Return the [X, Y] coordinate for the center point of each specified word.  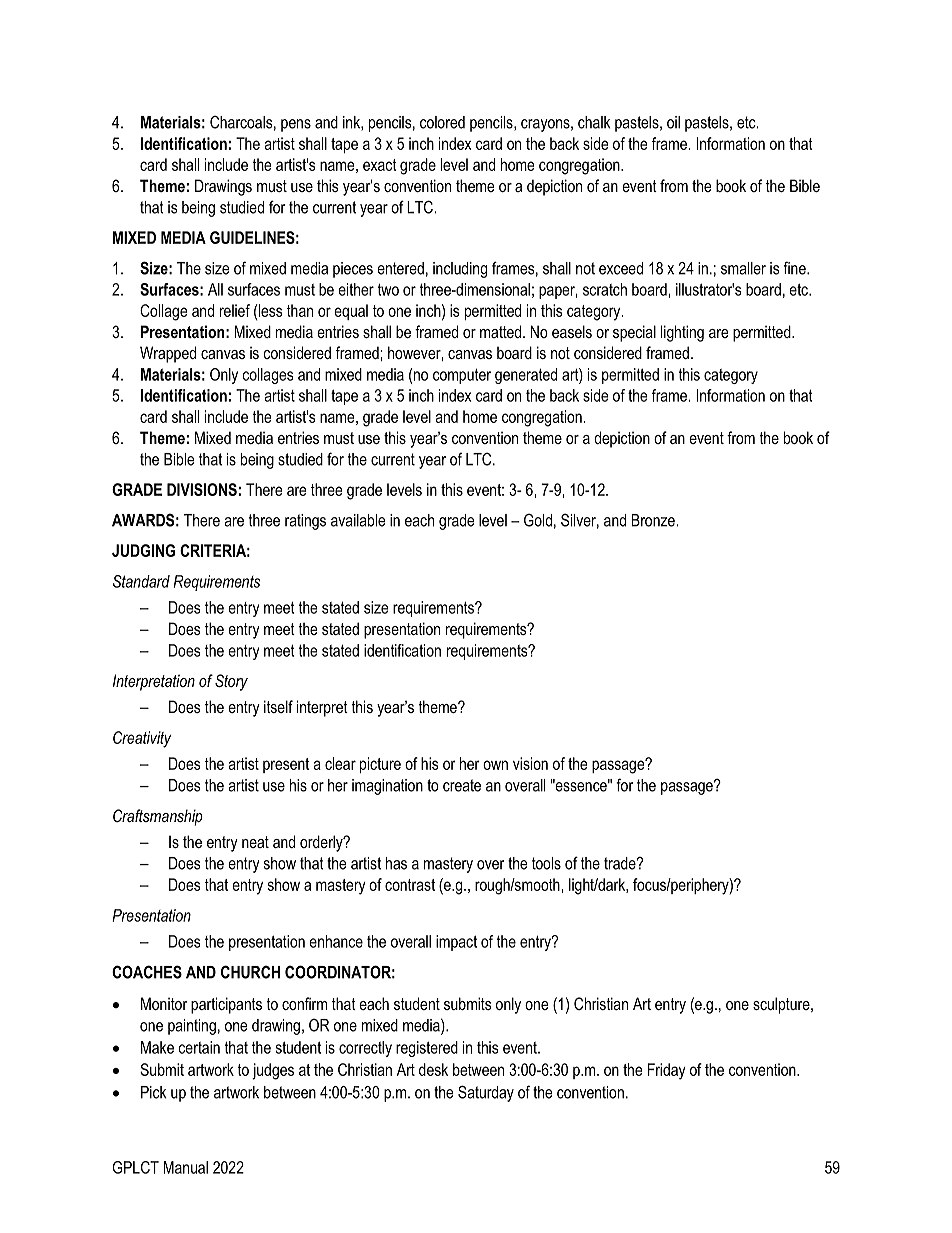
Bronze [654, 520]
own [495, 765]
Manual [185, 1167]
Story [231, 682]
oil [673, 122]
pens [296, 125]
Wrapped [168, 354]
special [634, 333]
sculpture [782, 1005]
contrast [410, 885]
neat [255, 842]
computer [462, 376]
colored [442, 122]
